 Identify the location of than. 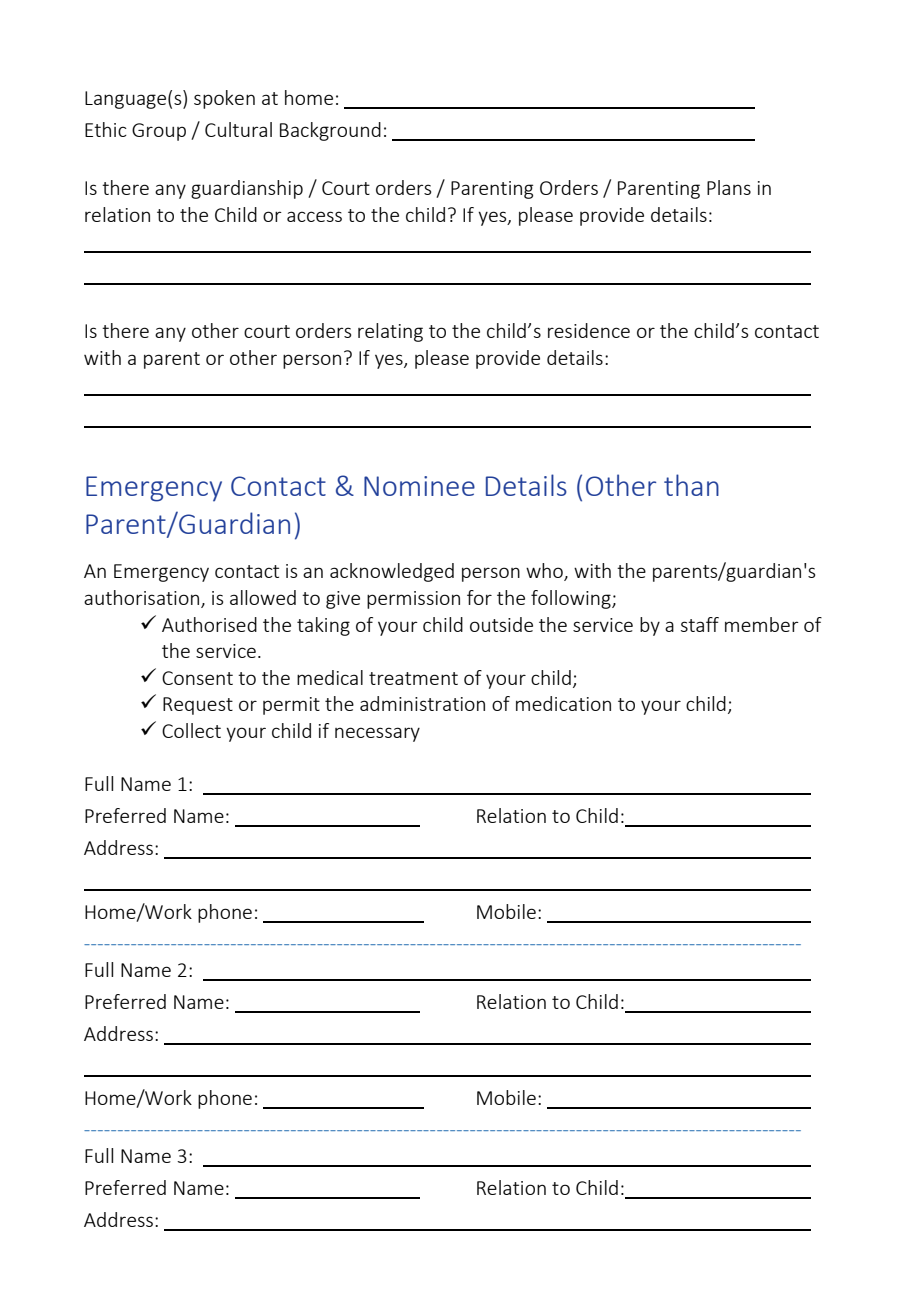
(691, 485).
